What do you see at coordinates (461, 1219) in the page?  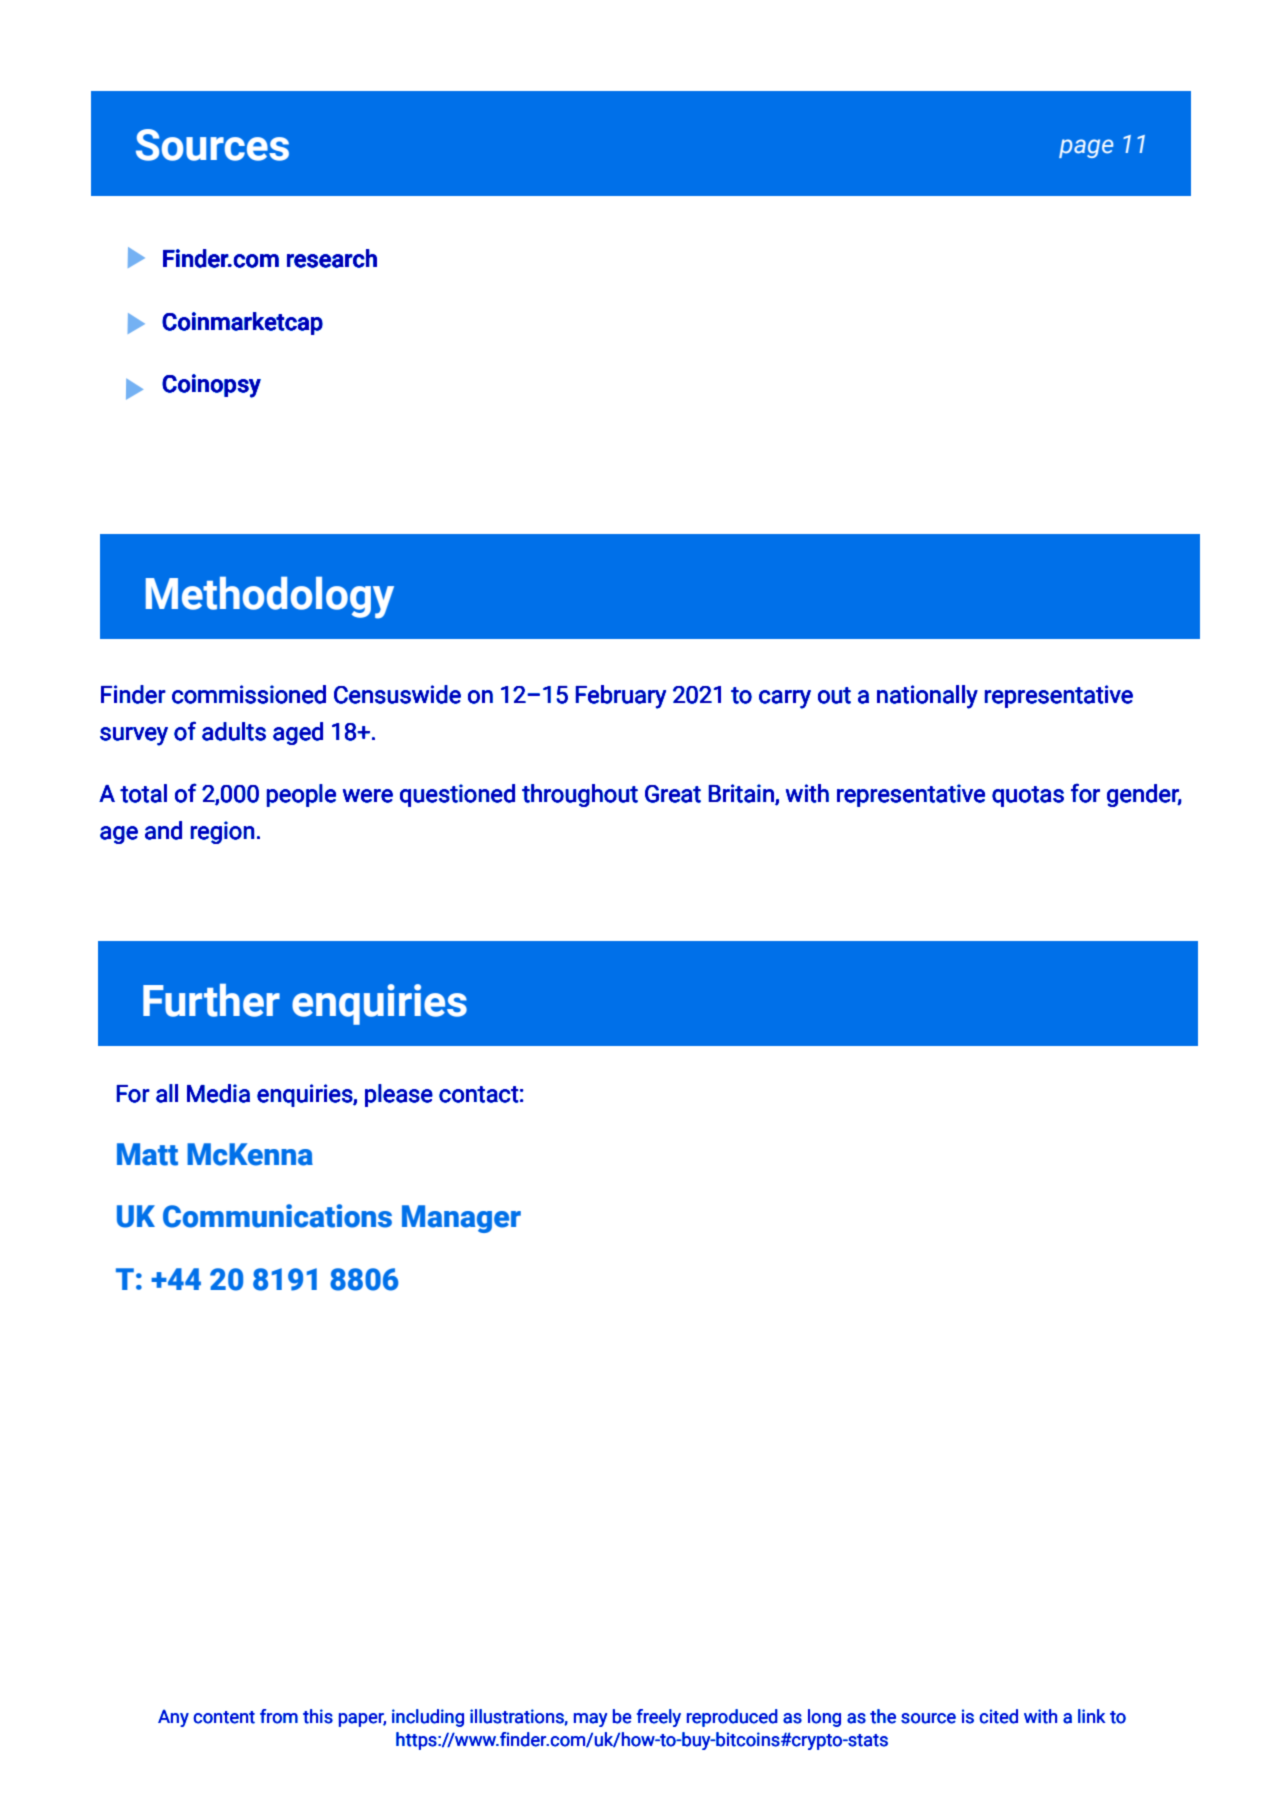 I see `Manager` at bounding box center [461, 1219].
